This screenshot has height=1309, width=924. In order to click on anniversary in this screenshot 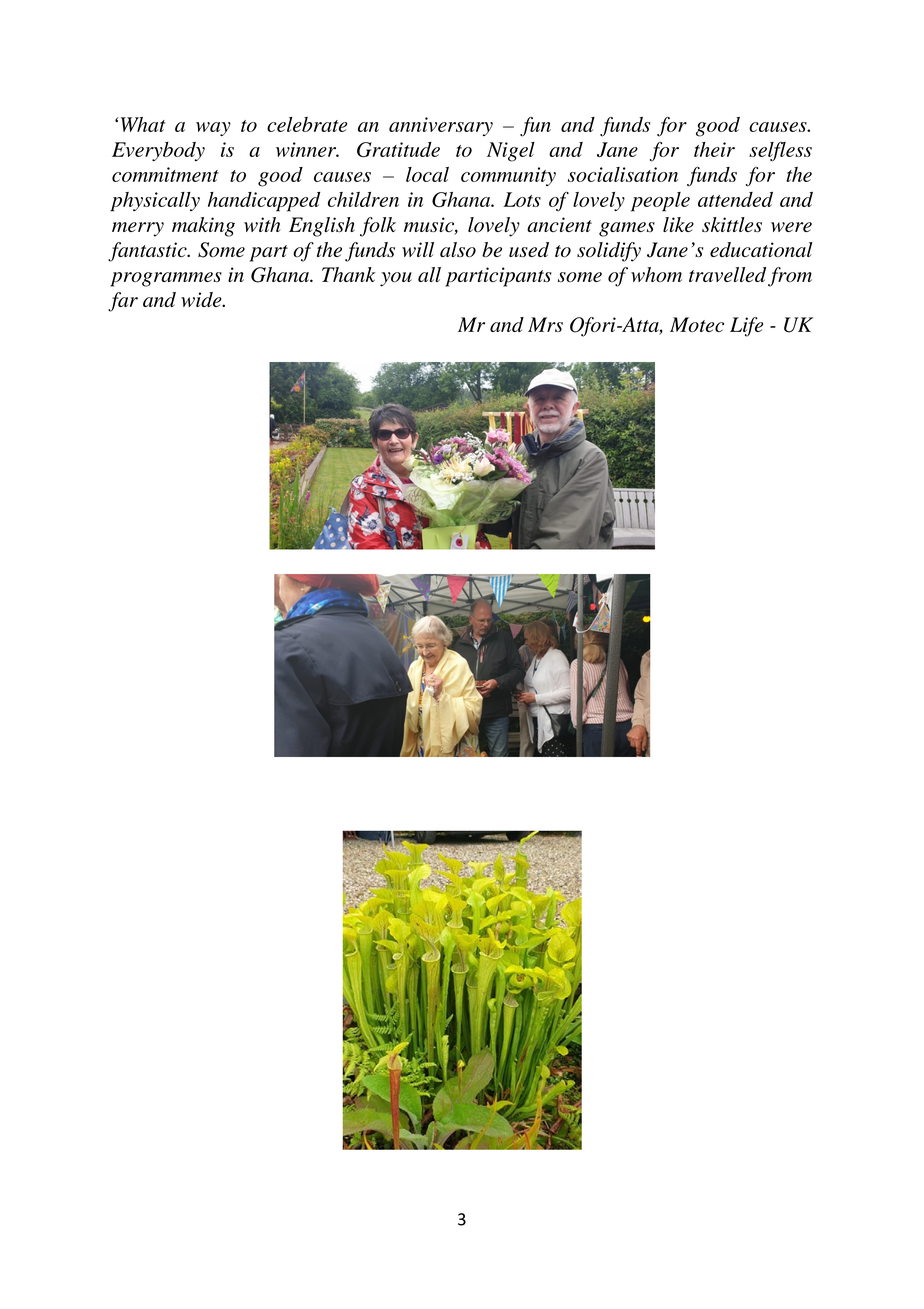, I will do `click(441, 126)`.
